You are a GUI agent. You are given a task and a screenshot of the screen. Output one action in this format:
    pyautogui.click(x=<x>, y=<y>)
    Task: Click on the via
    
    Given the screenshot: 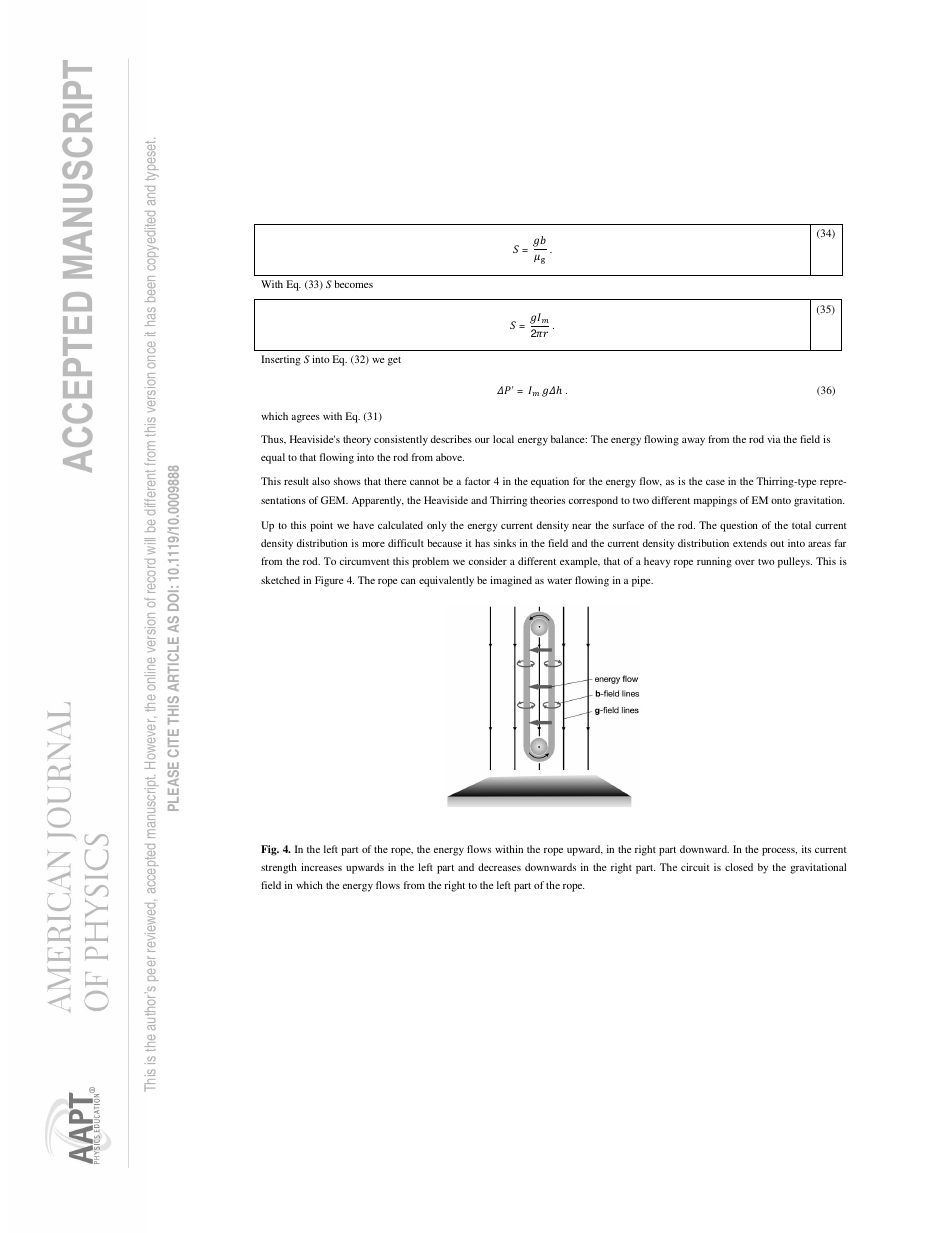 What is the action you would take?
    pyautogui.click(x=773, y=439)
